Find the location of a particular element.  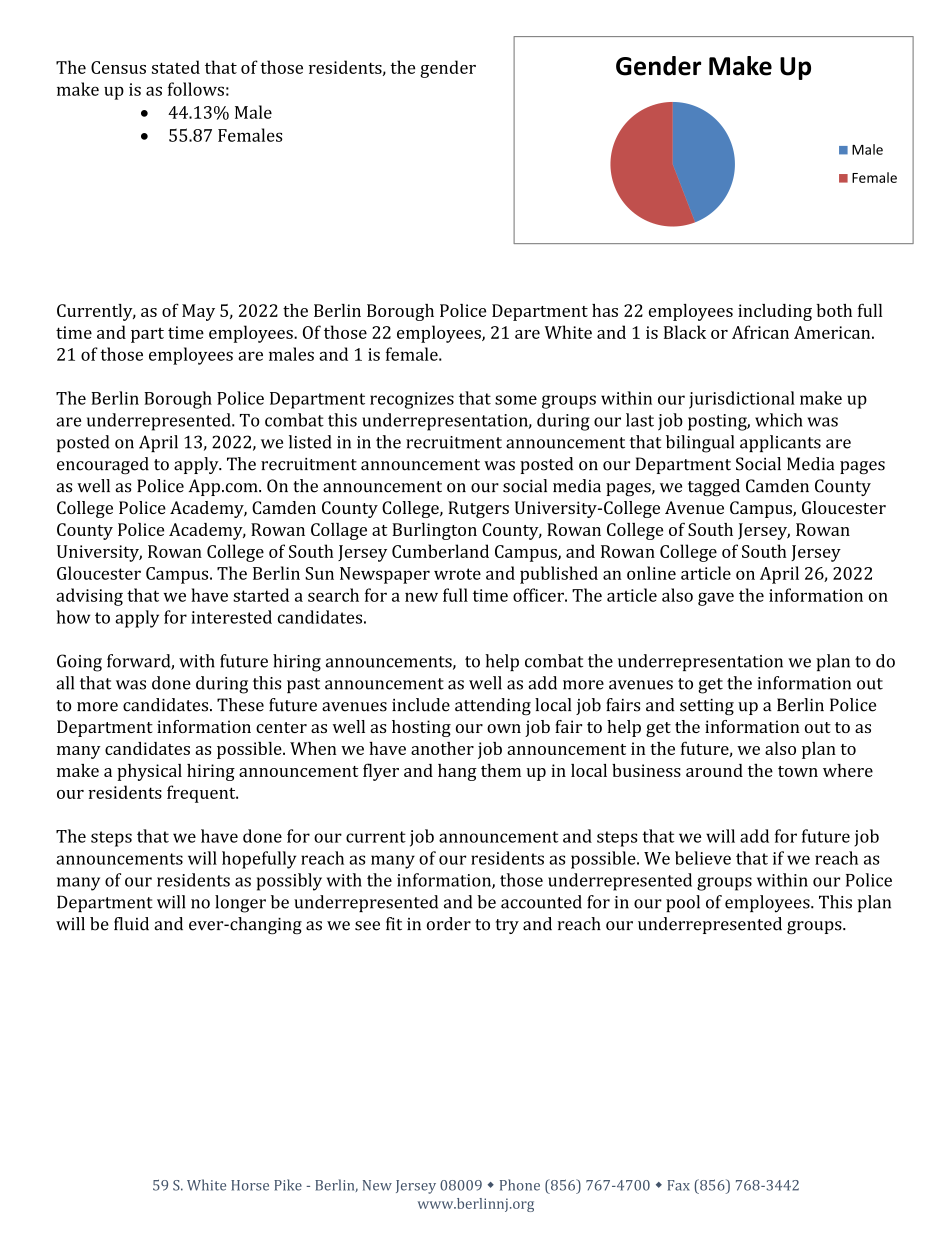

Horse is located at coordinates (250, 1185).
